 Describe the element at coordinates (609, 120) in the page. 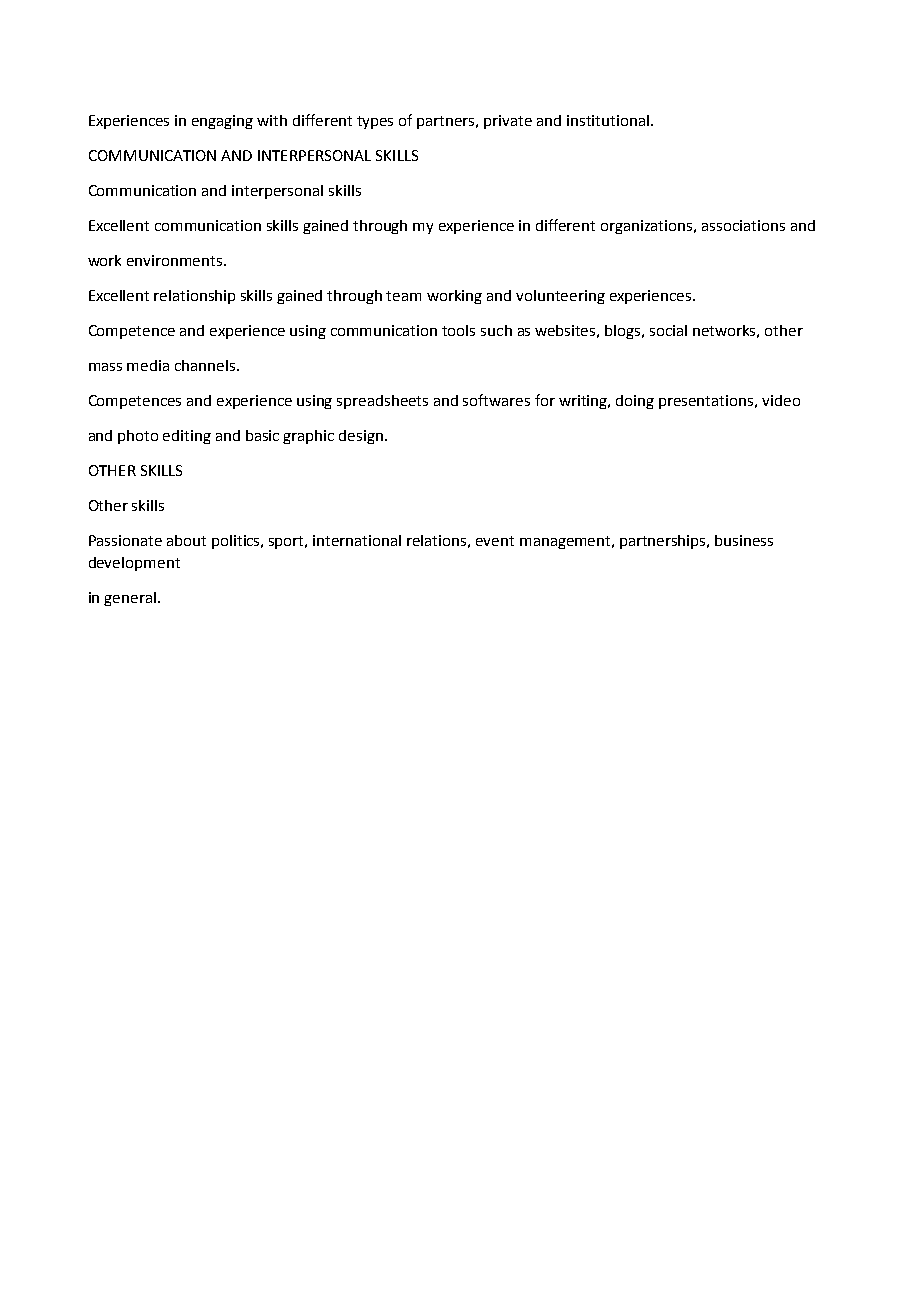

I see `institutional` at that location.
